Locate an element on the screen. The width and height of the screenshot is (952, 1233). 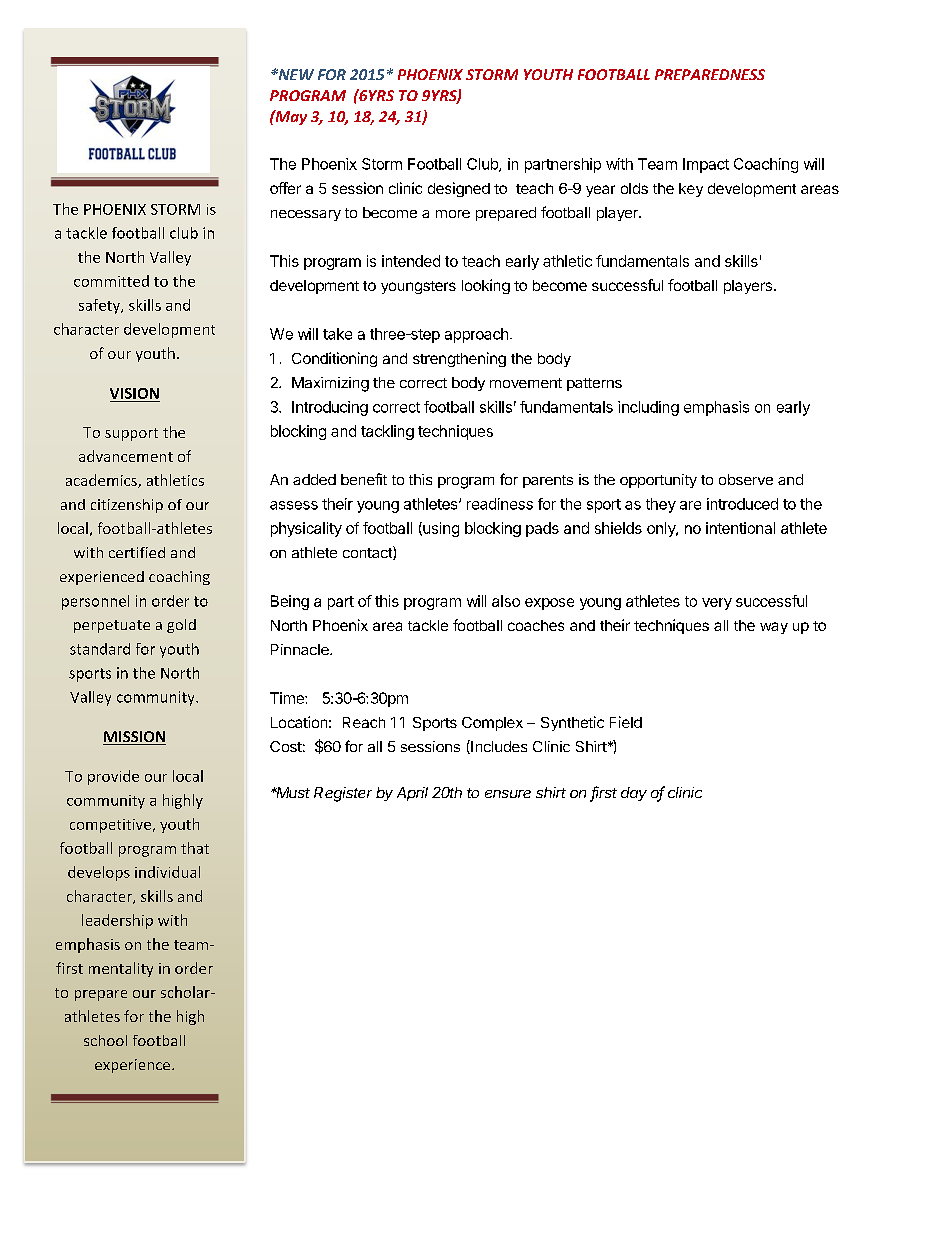
school is located at coordinates (105, 1040).
